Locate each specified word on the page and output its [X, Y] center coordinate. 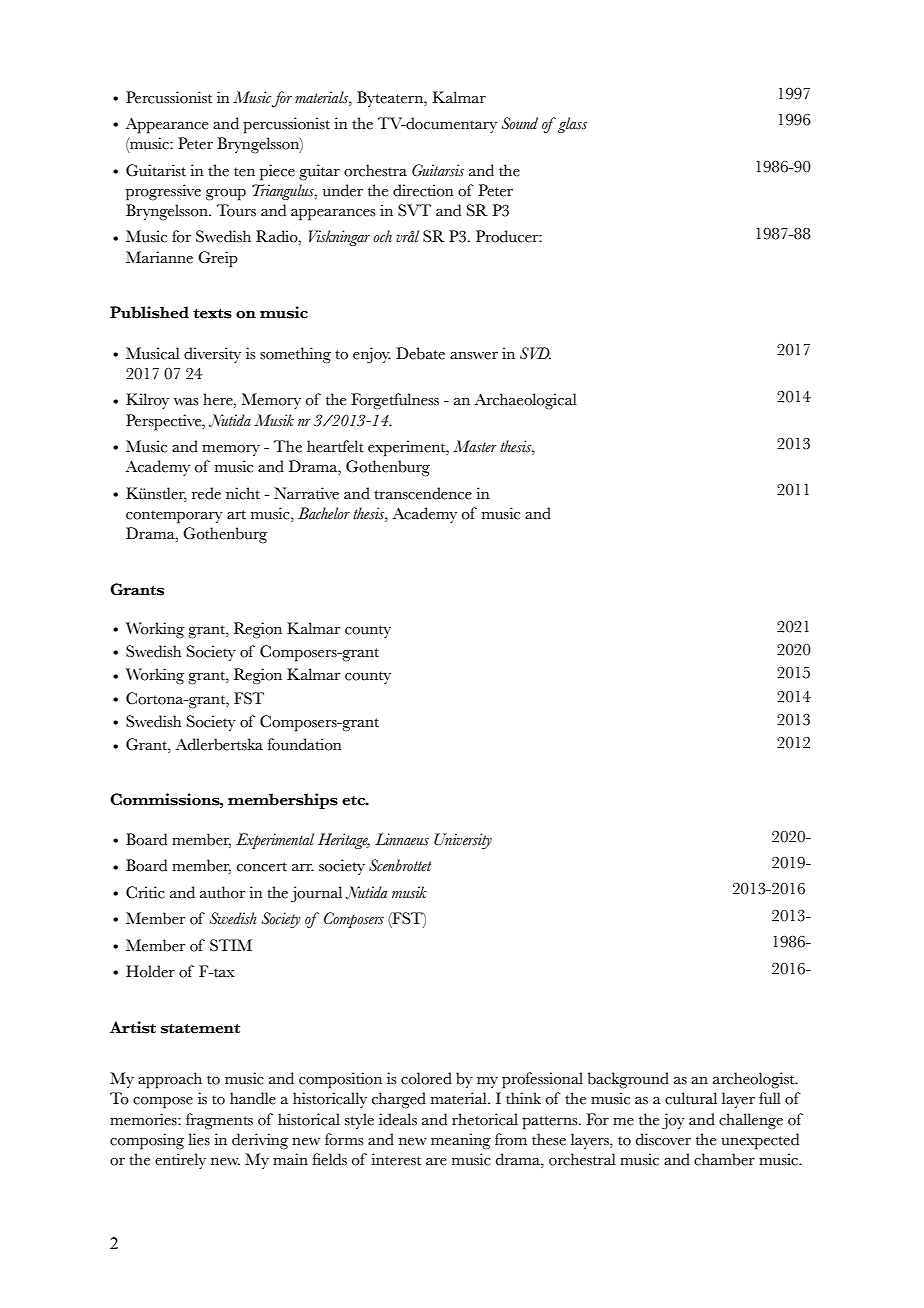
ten [244, 172]
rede [206, 493]
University [463, 841]
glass [572, 125]
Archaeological [526, 401]
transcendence [423, 493]
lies [199, 1139]
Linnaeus [402, 839]
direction [423, 190]
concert [262, 867]
